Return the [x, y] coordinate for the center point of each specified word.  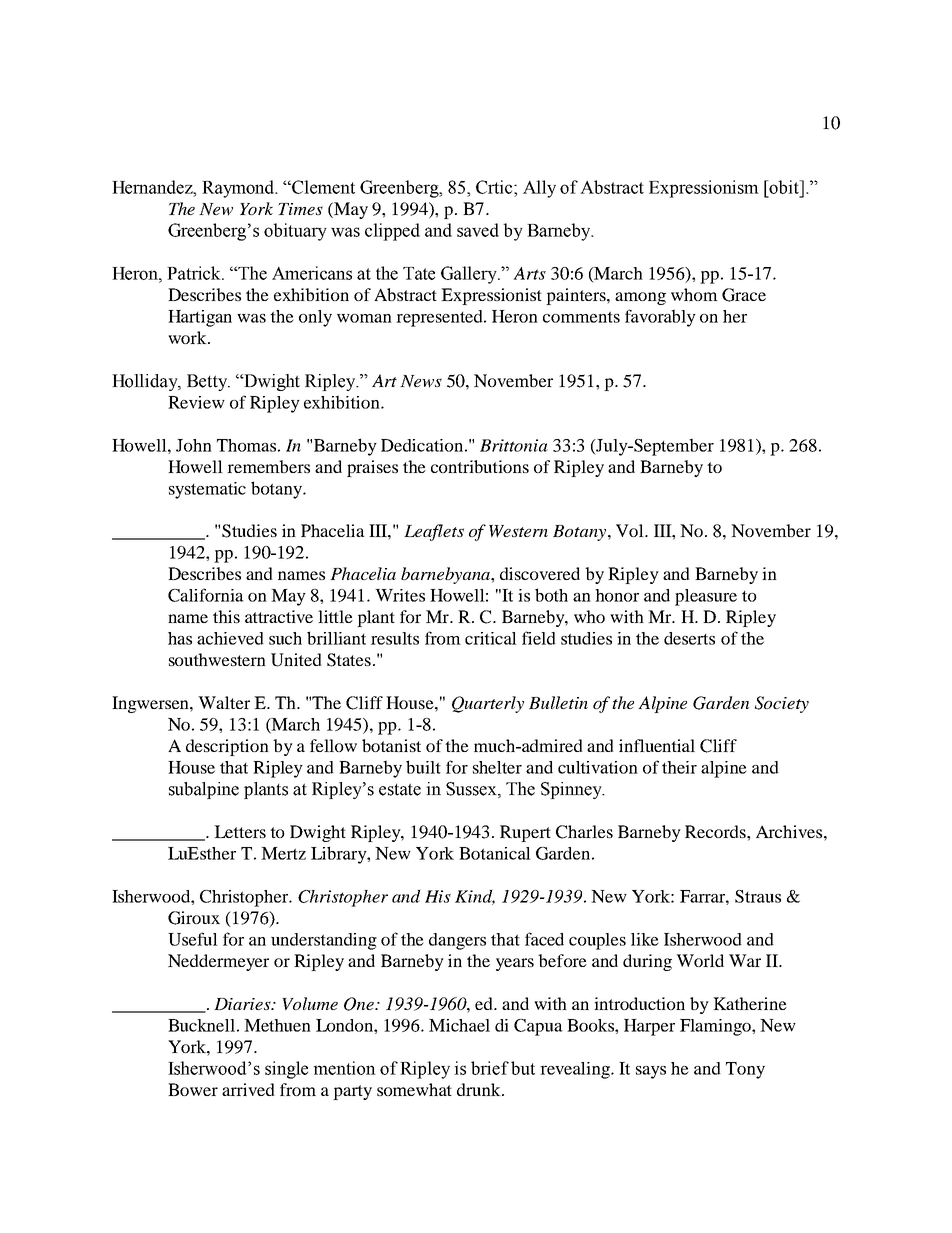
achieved [230, 638]
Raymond [239, 189]
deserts [689, 638]
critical [491, 638]
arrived [248, 1089]
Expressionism [704, 189]
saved [478, 230]
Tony [745, 1070]
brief [490, 1068]
